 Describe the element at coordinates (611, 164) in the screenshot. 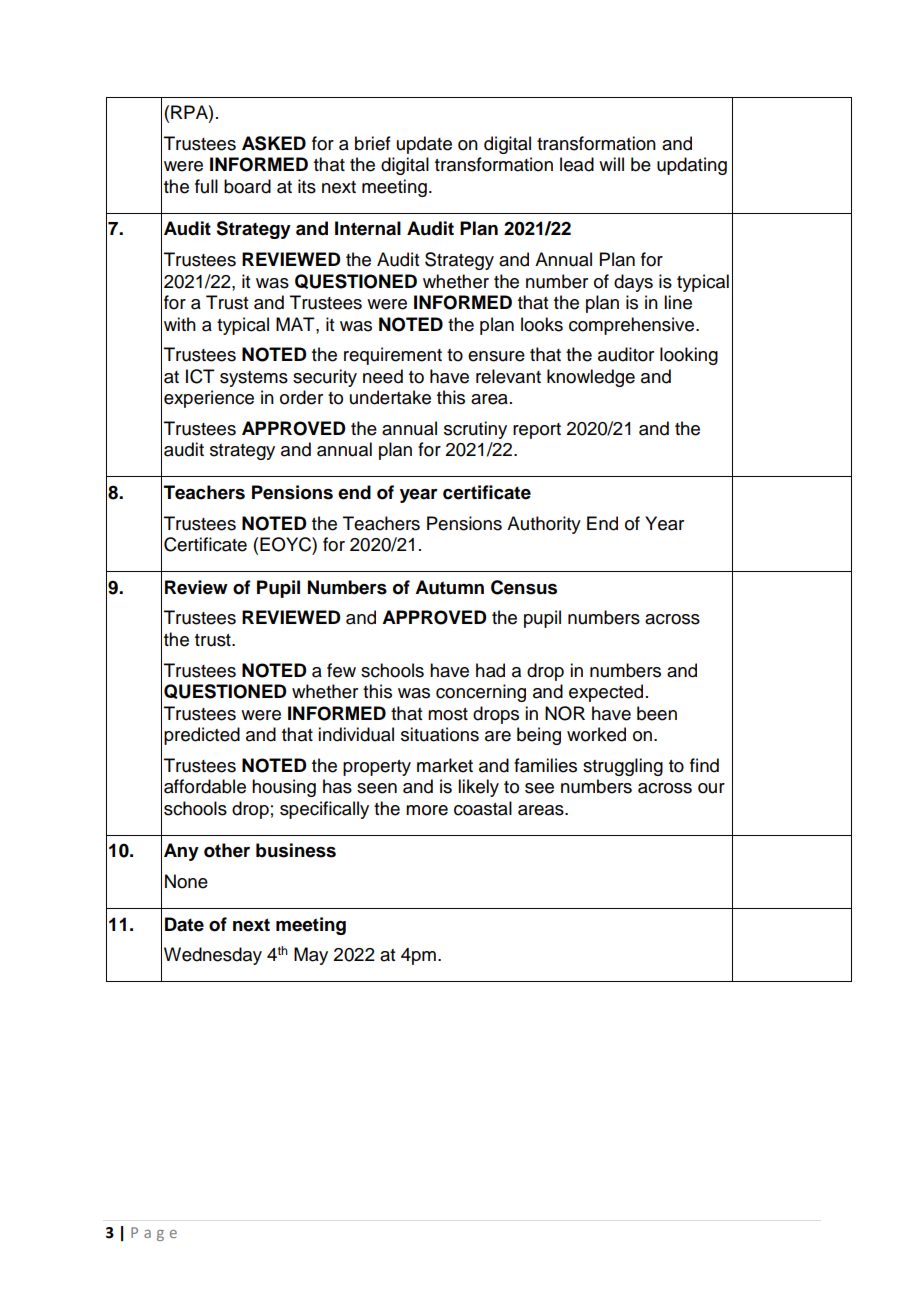

I see `will` at that location.
